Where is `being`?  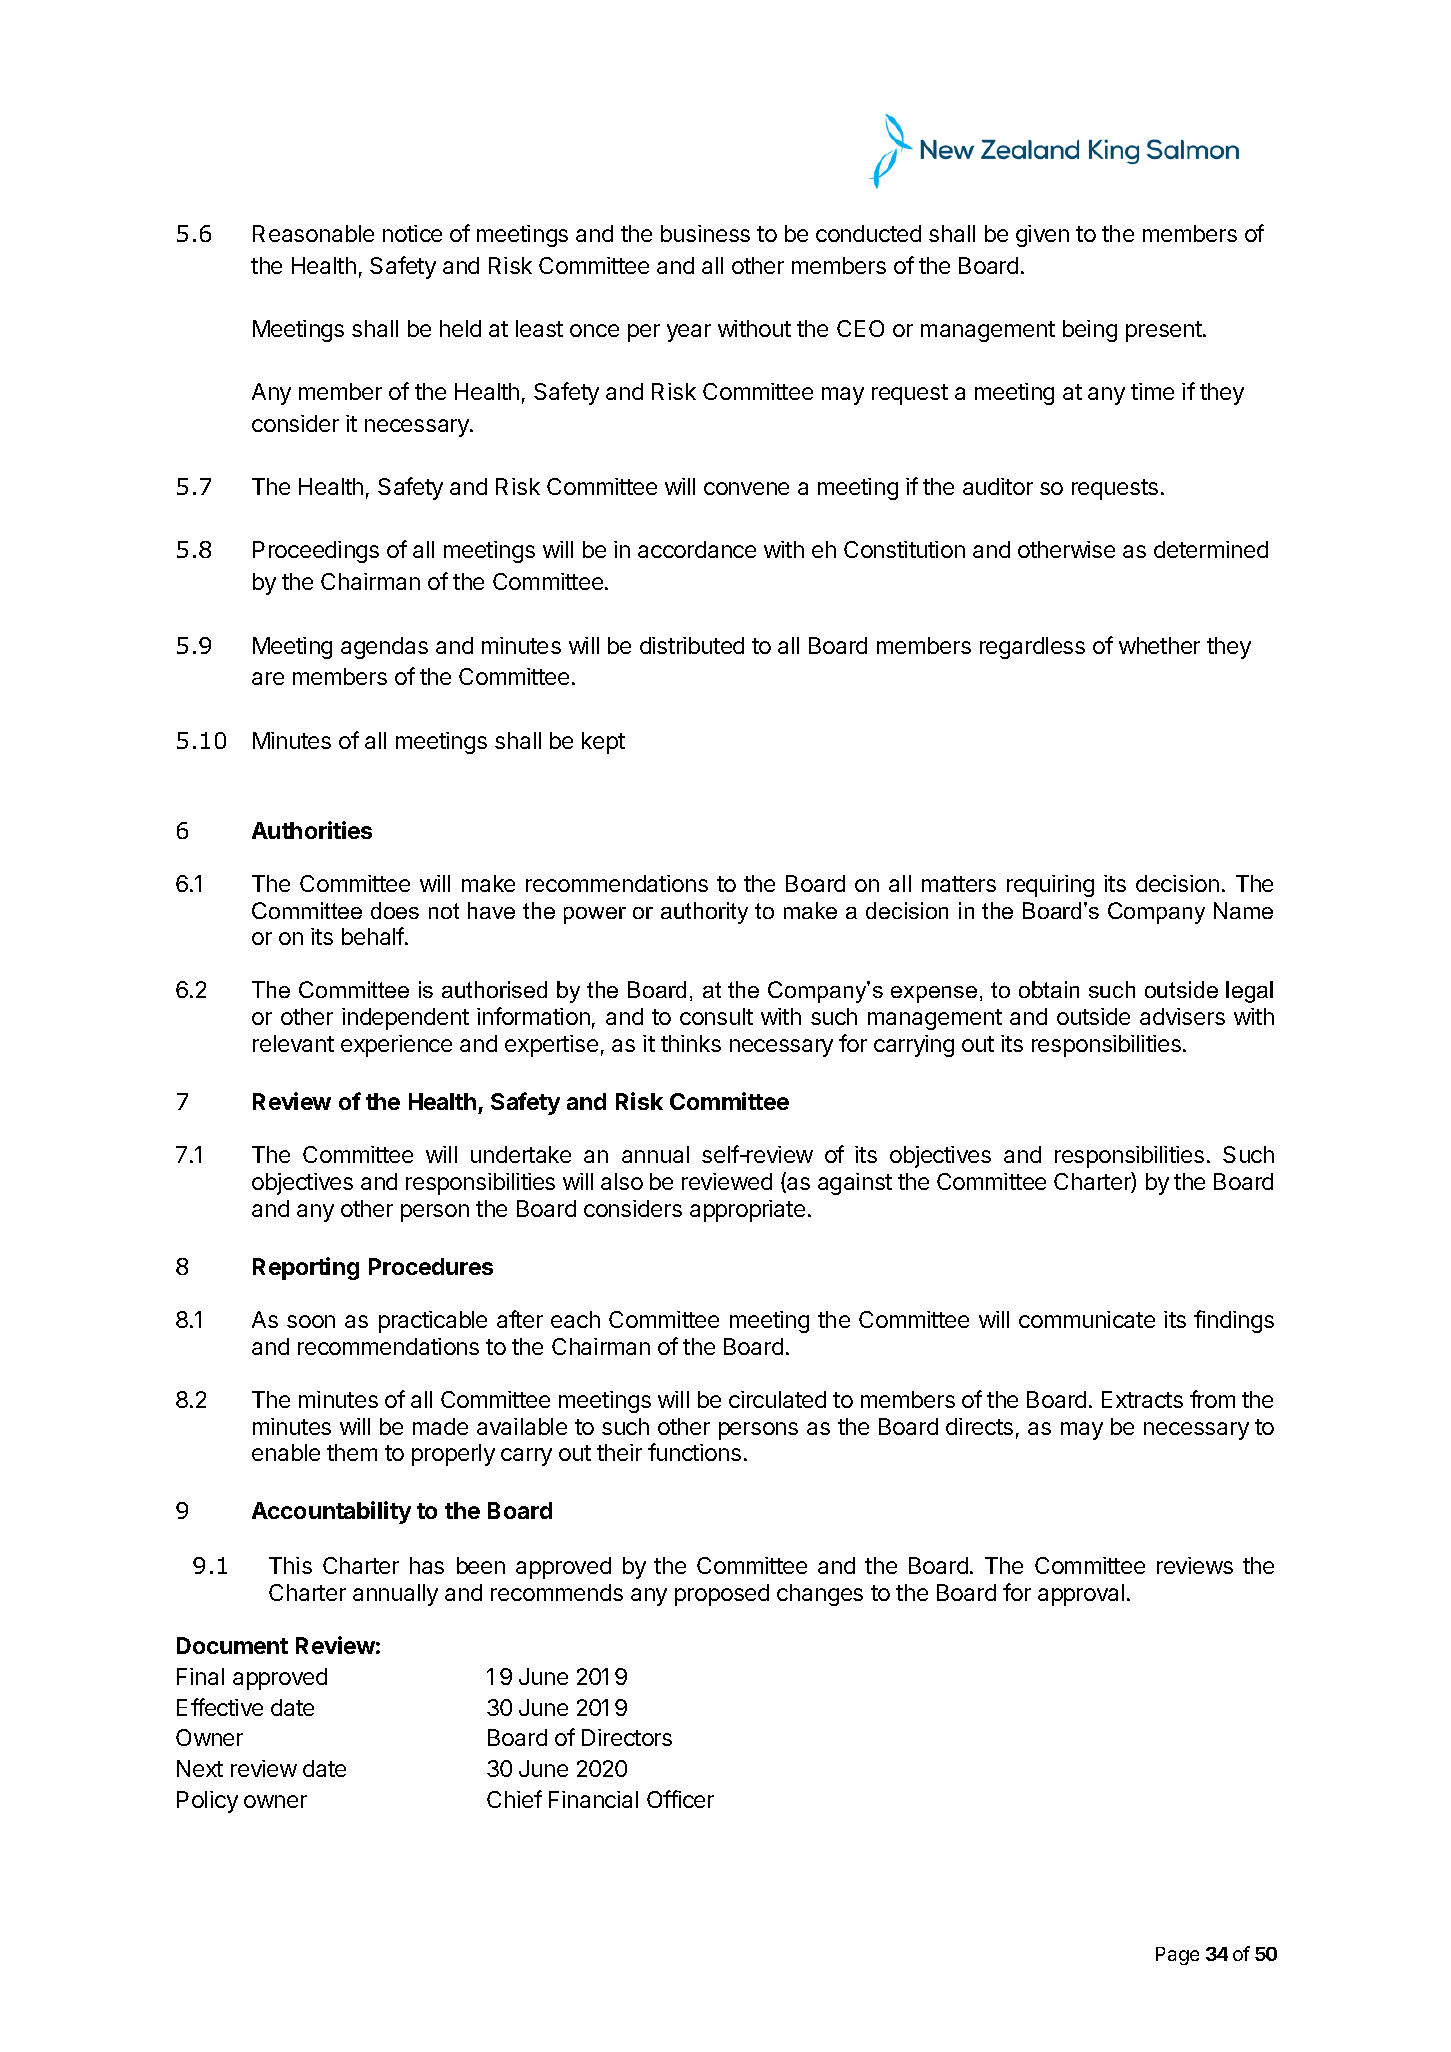
being is located at coordinates (1090, 331).
